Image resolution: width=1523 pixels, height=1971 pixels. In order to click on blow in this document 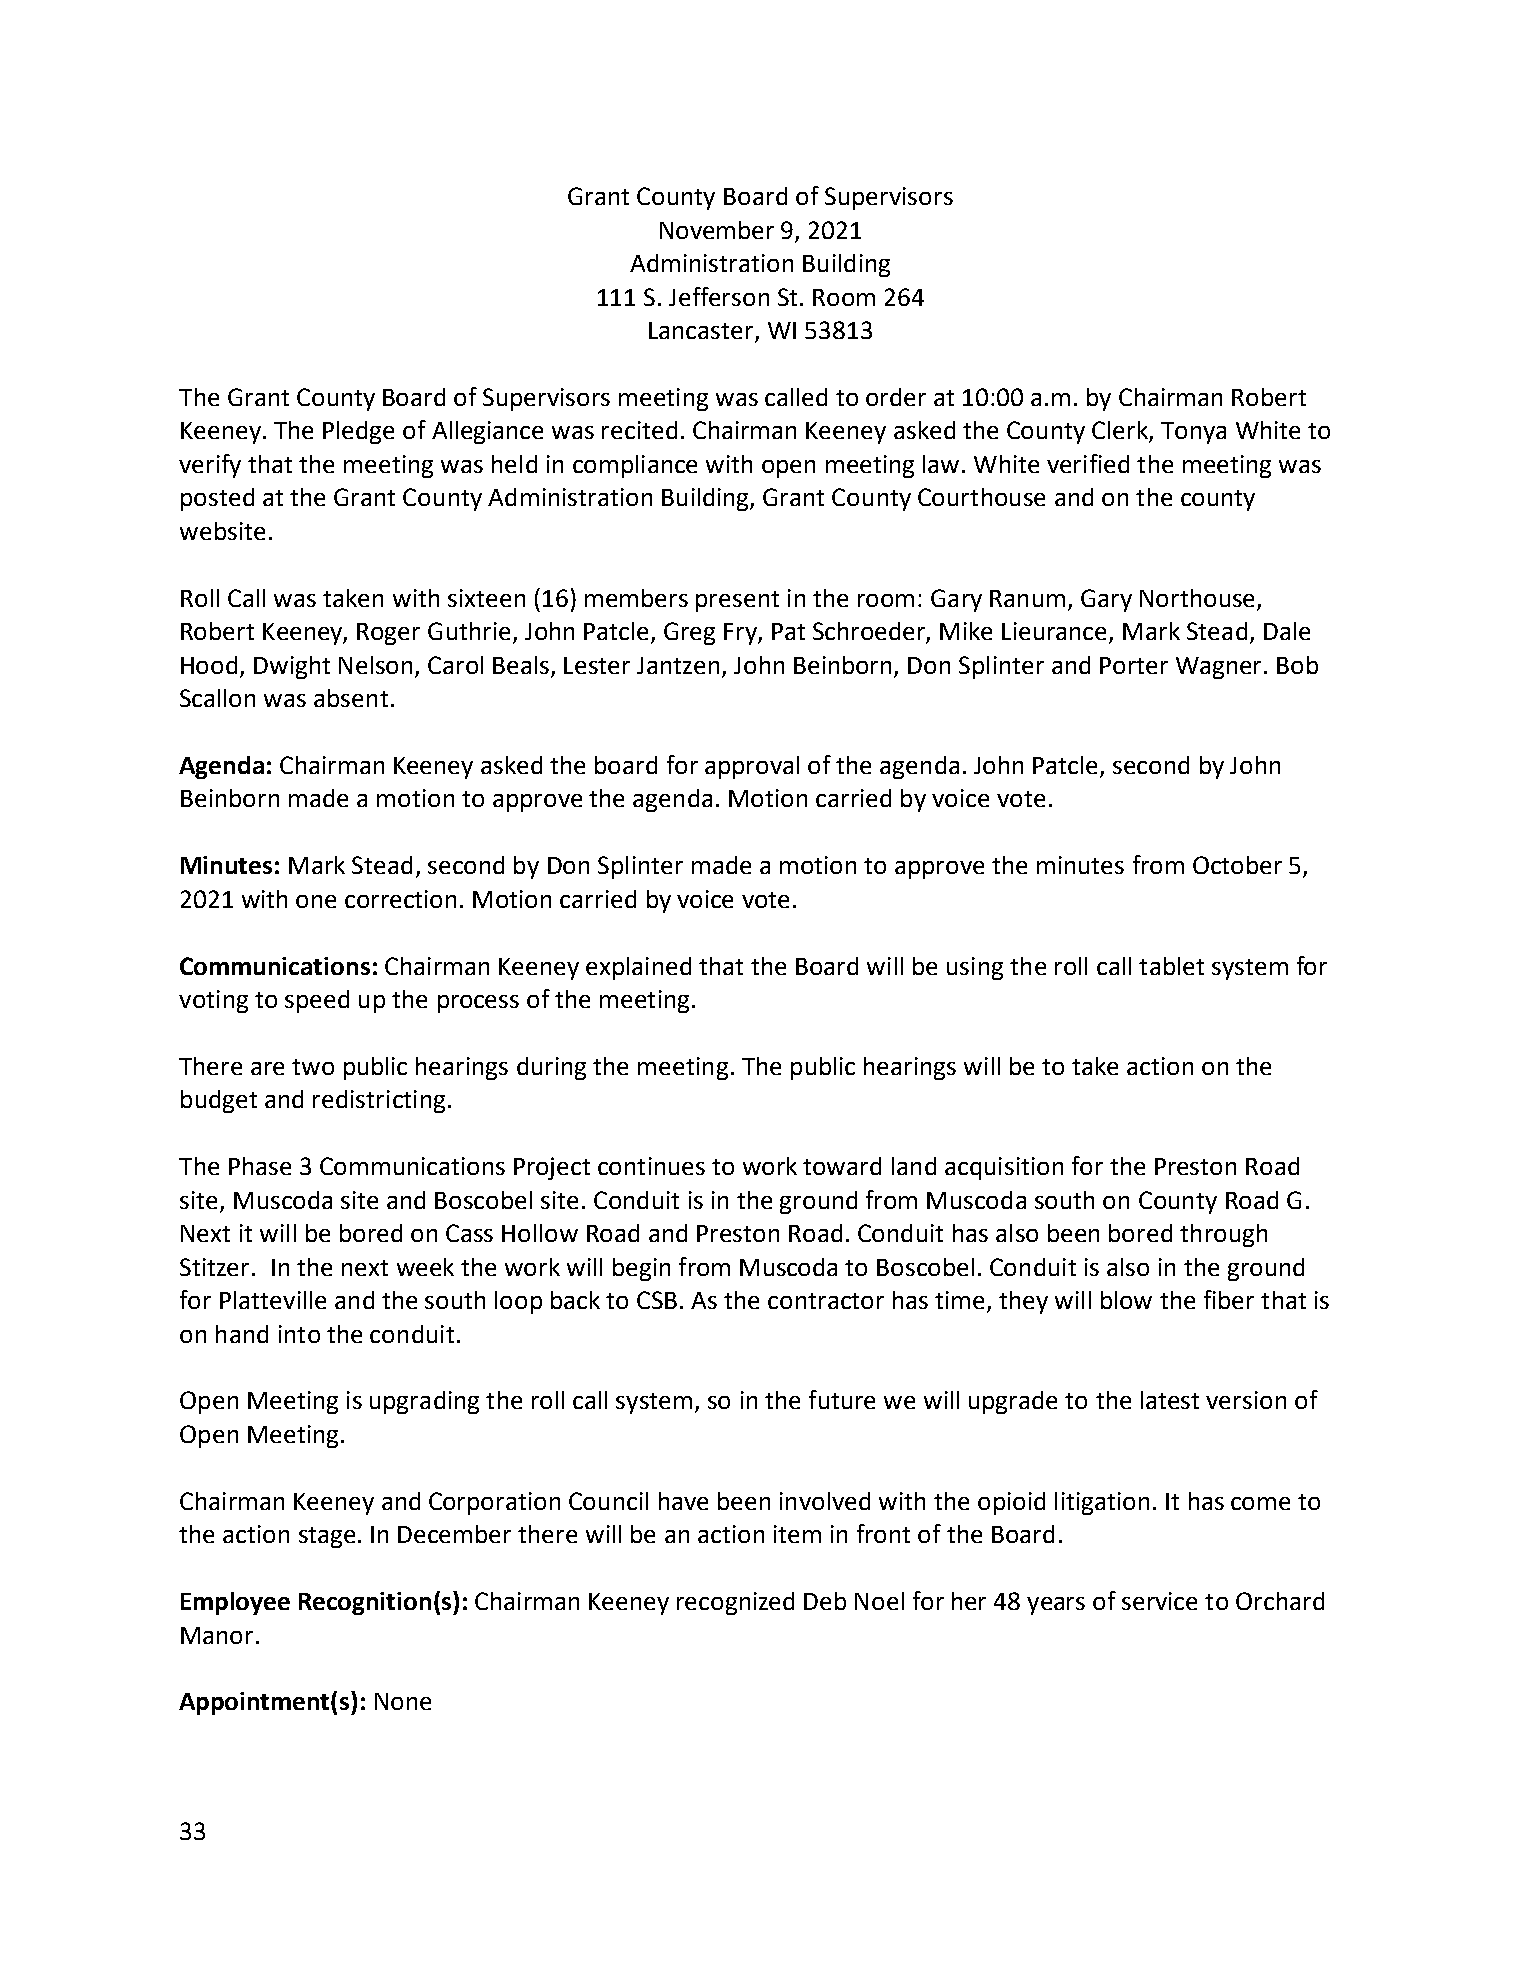, I will do `click(1126, 1300)`.
